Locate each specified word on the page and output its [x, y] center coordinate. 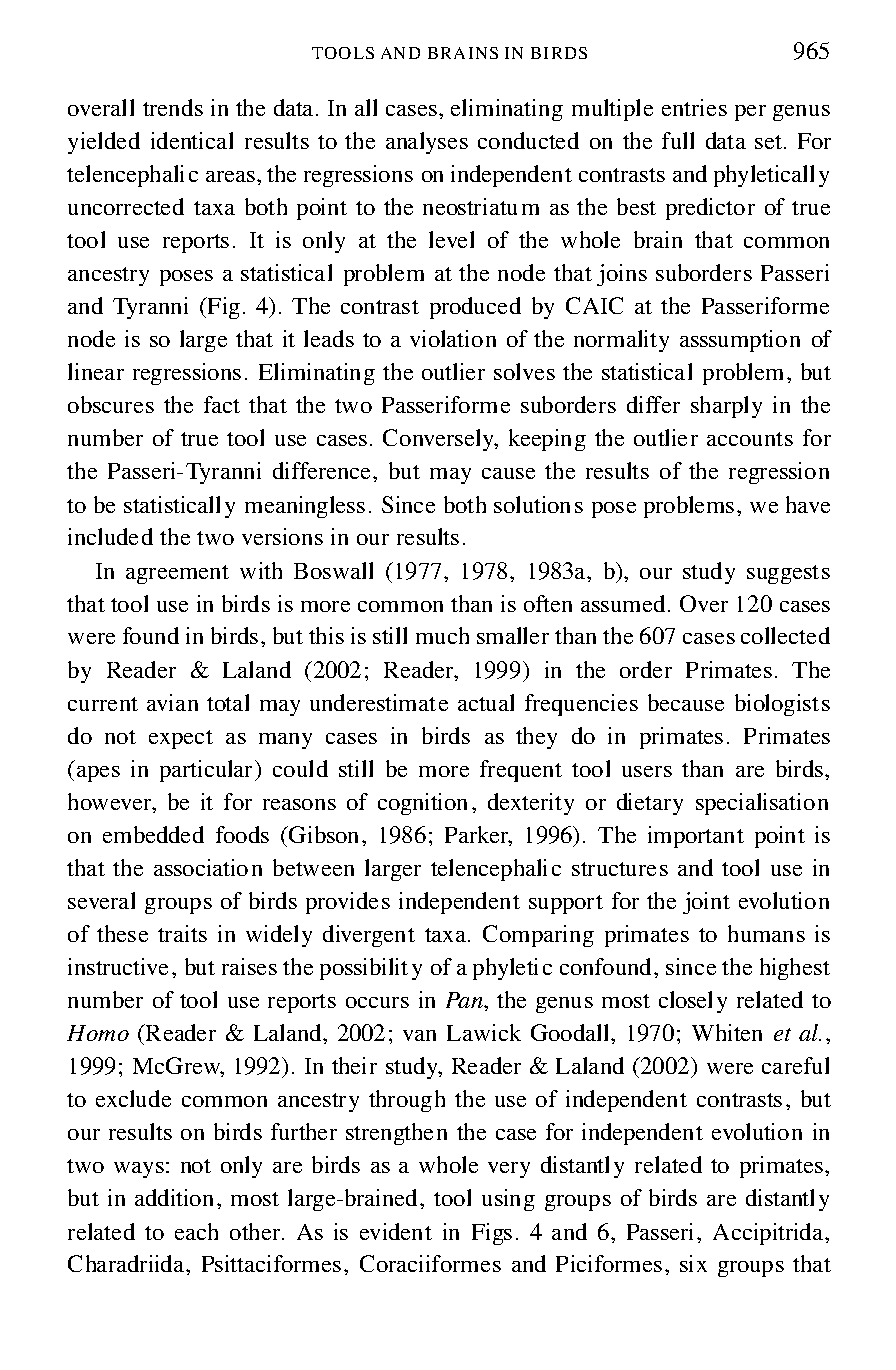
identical [192, 140]
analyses [427, 143]
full [678, 140]
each [196, 1231]
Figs [492, 1234]
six [693, 1263]
